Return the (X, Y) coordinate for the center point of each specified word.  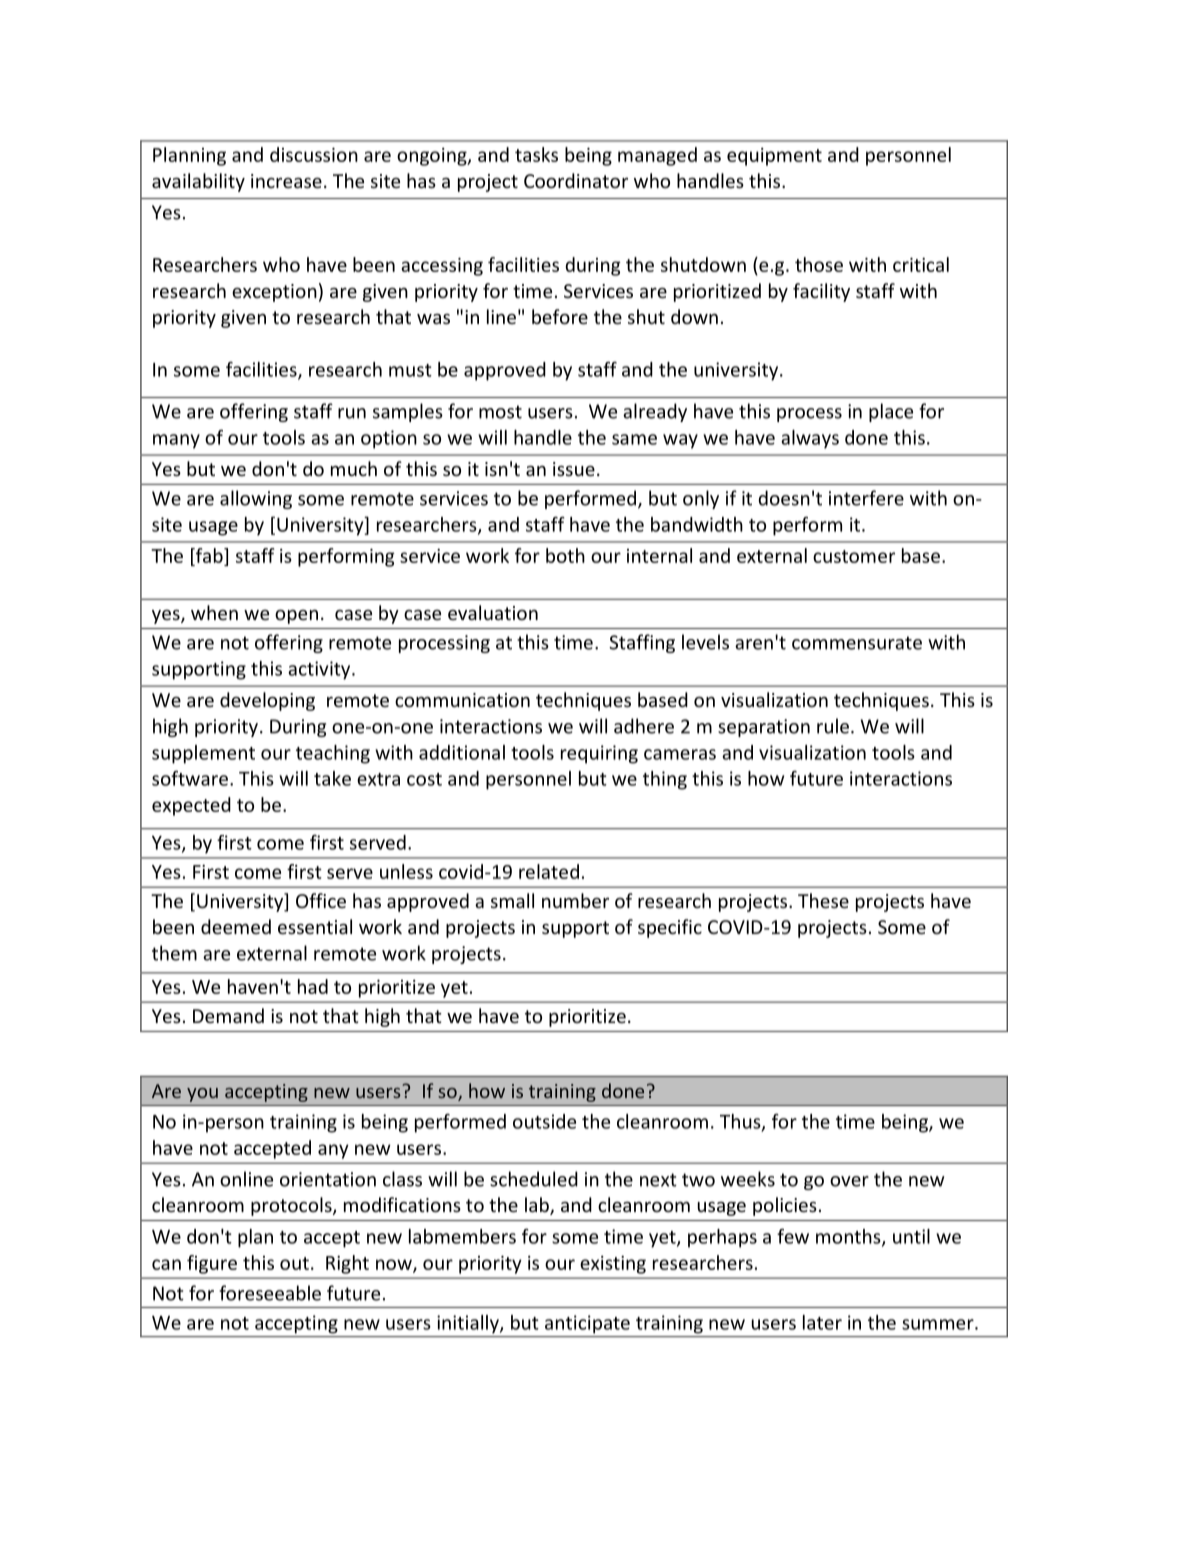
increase (286, 181)
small (512, 900)
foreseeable (270, 1293)
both (565, 555)
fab (209, 555)
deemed (236, 926)
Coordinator (576, 180)
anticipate (587, 1324)
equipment (774, 157)
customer (854, 556)
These (823, 900)
